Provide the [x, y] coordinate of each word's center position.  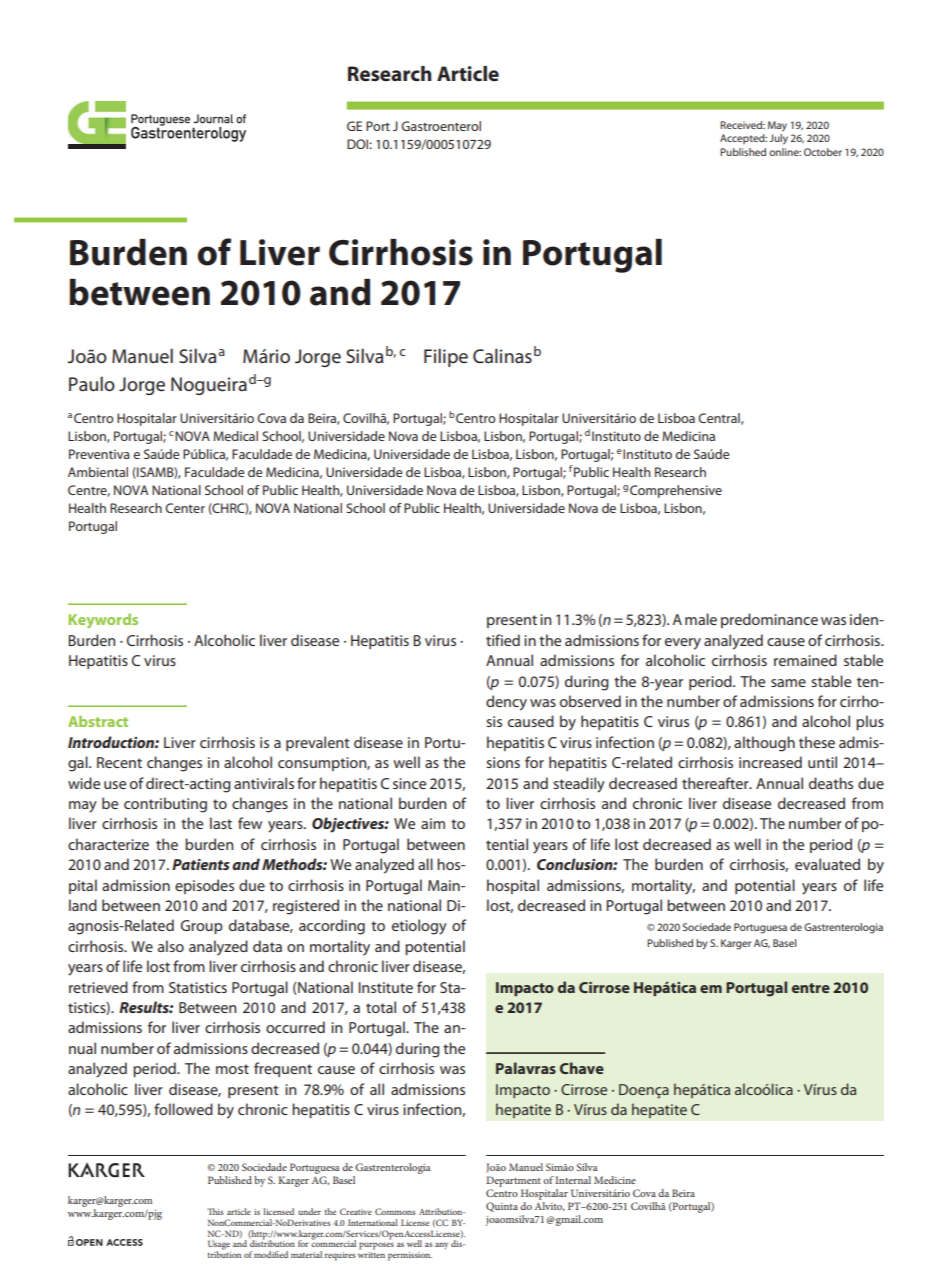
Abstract [98, 721]
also [171, 946]
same [788, 683]
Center [185, 508]
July [778, 139]
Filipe [446, 357]
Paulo [92, 383]
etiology [419, 927]
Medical [235, 436]
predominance [769, 620]
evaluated [827, 864]
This [215, 1211]
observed [590, 701]
